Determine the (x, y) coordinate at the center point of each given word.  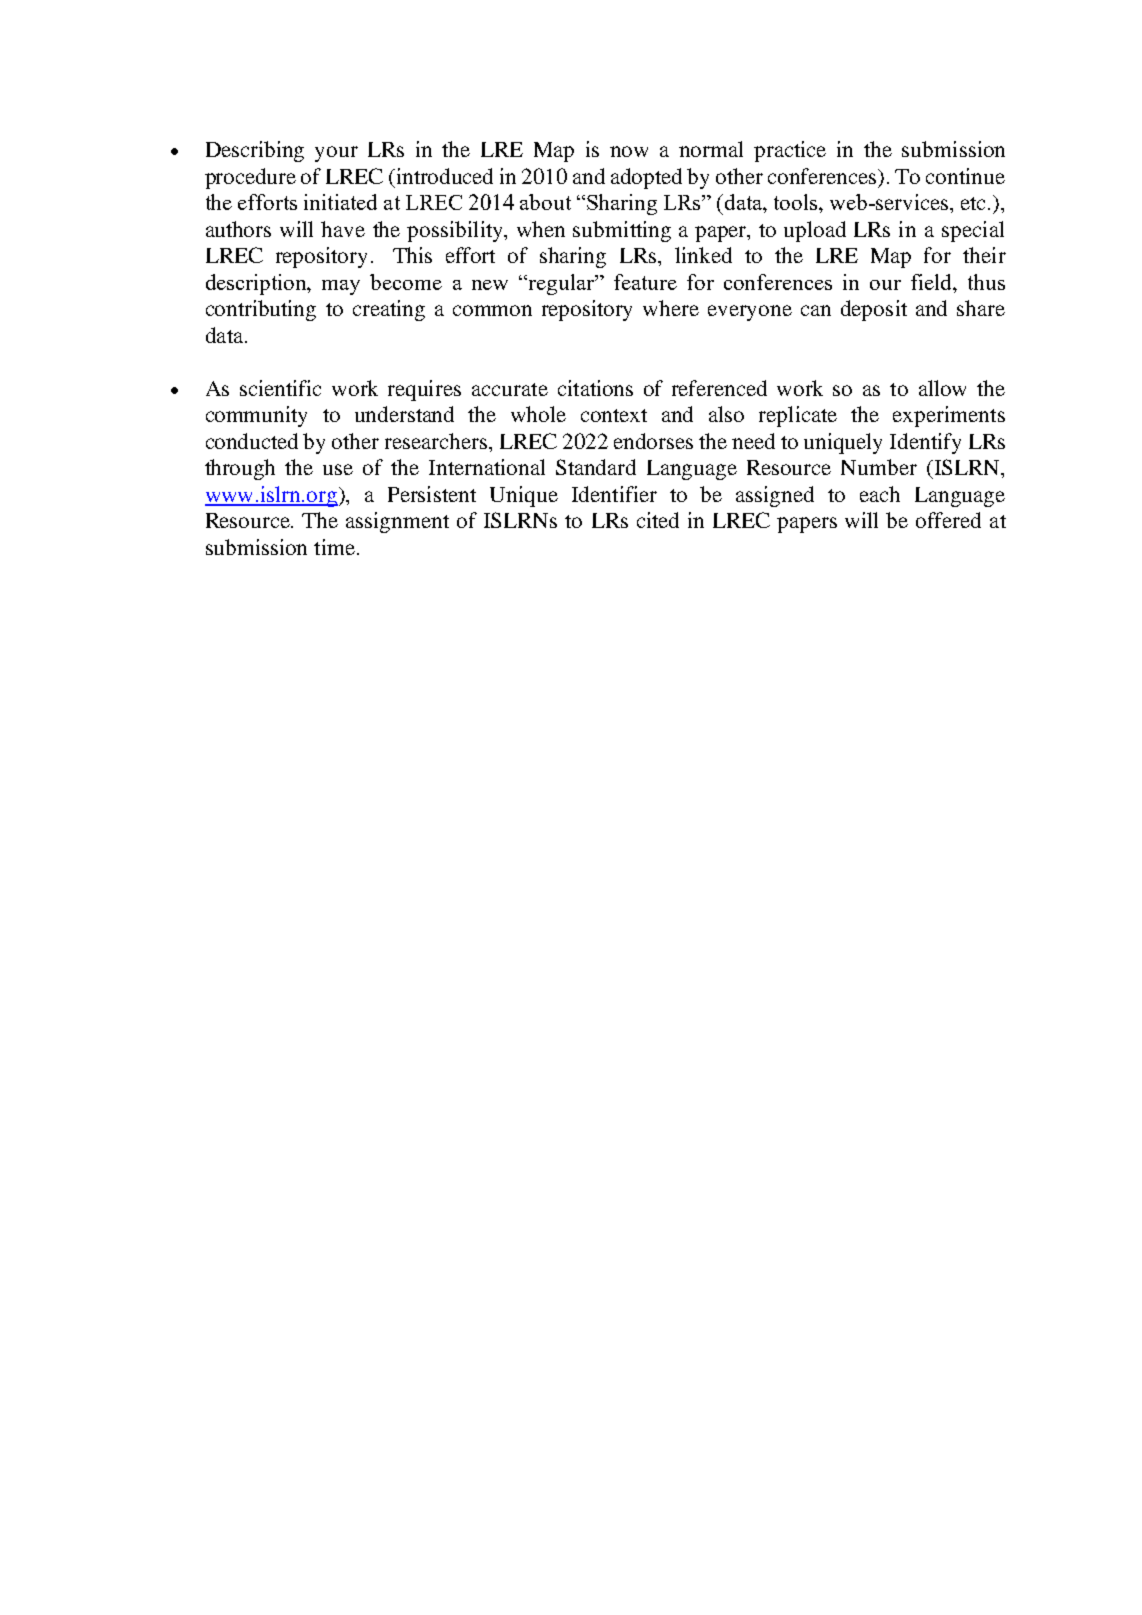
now (629, 151)
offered (948, 520)
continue (965, 176)
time (334, 547)
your (336, 154)
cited (658, 520)
